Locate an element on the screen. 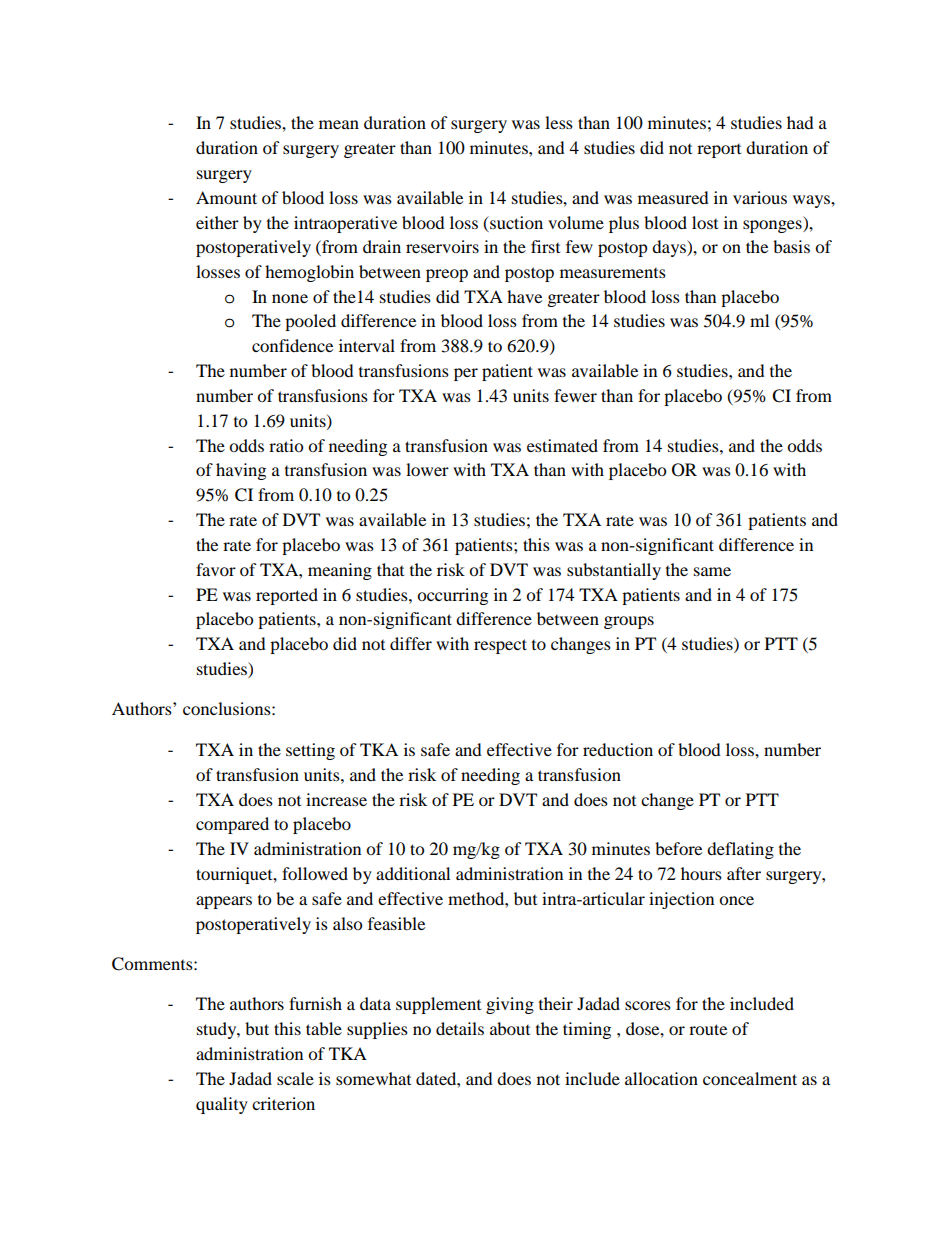  route is located at coordinates (708, 1029).
